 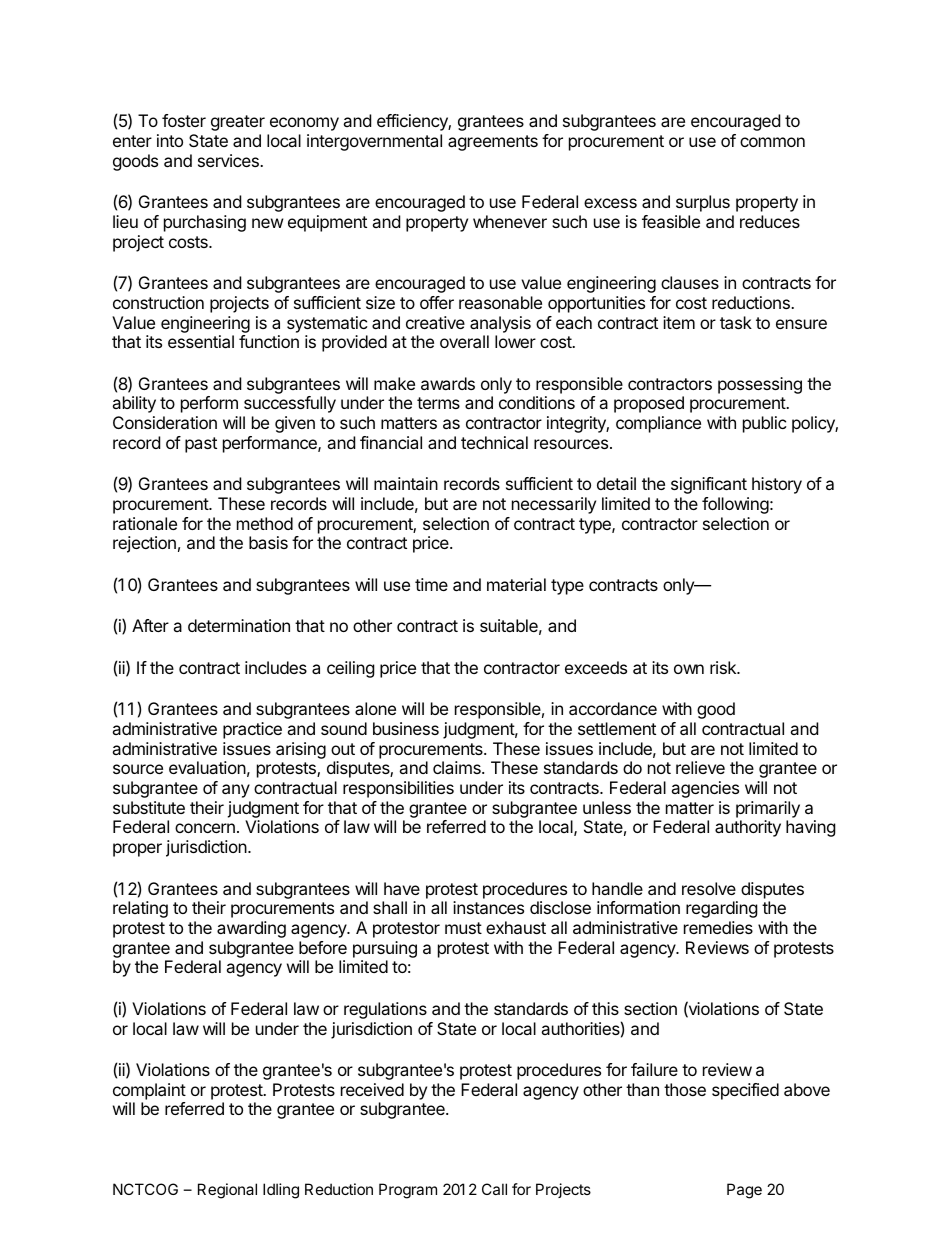 I want to click on risk, so click(x=724, y=667).
